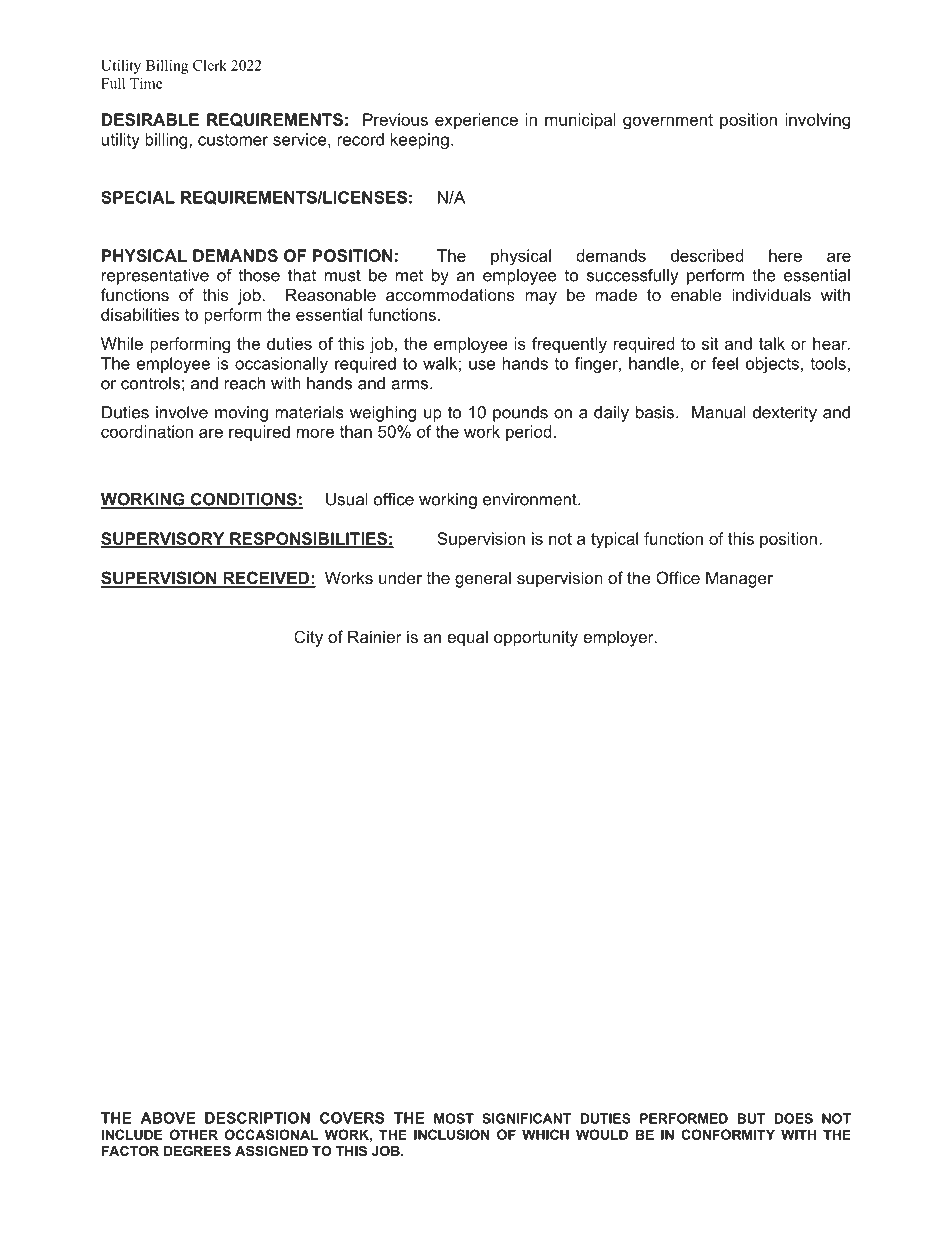  What do you see at coordinates (308, 638) in the screenshot?
I see `City` at bounding box center [308, 638].
